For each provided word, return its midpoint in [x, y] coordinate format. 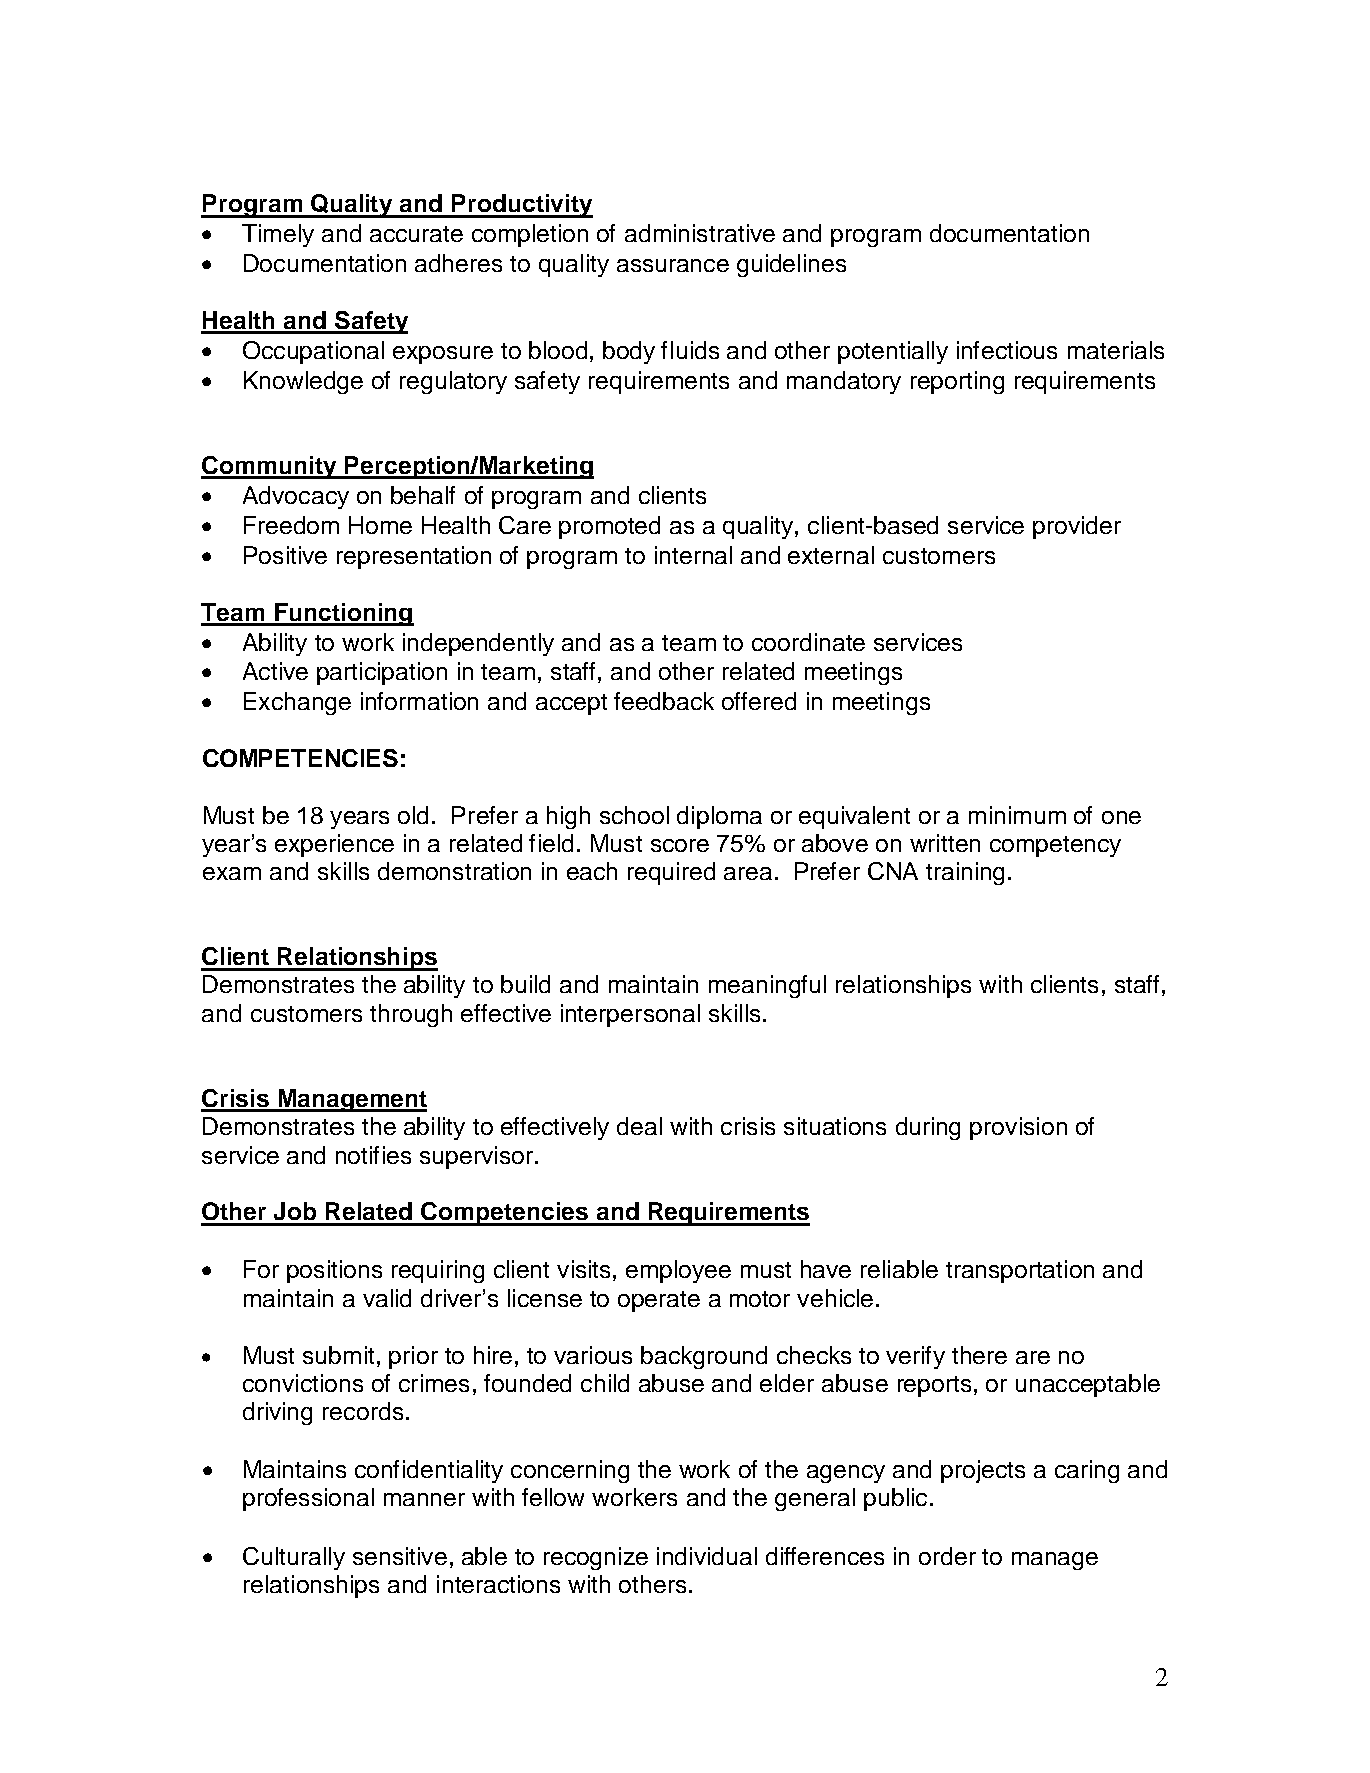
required [671, 873]
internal [693, 555]
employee [678, 1271]
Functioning [343, 614]
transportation [1020, 1271]
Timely [278, 235]
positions [334, 1271]
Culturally [294, 1558]
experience [334, 845]
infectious [1007, 350]
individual [707, 1556]
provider [1077, 527]
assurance [673, 265]
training [965, 873]
